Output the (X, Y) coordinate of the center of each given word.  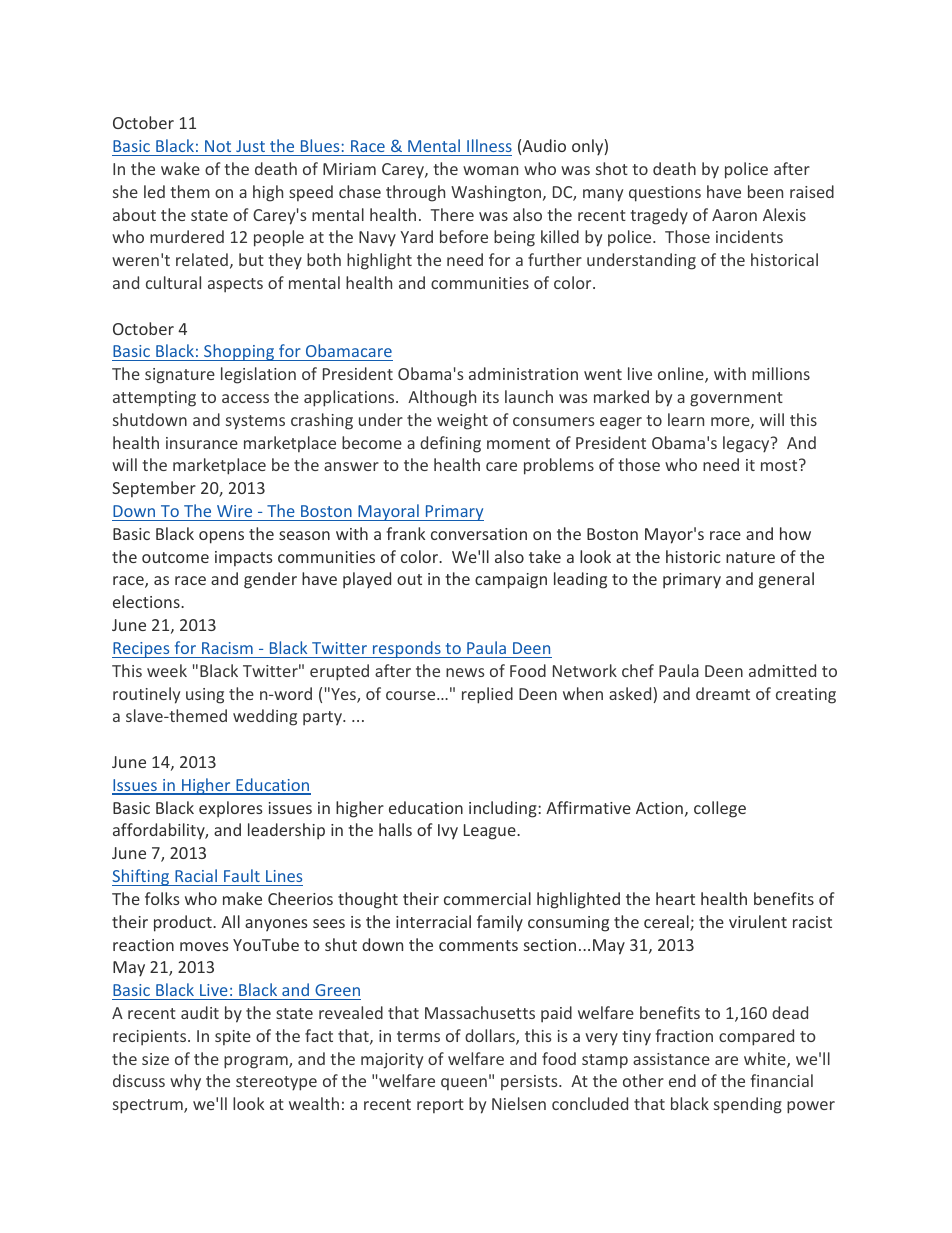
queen (464, 1084)
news (465, 672)
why (185, 1082)
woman (490, 170)
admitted (782, 670)
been (765, 191)
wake (180, 168)
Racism (227, 648)
